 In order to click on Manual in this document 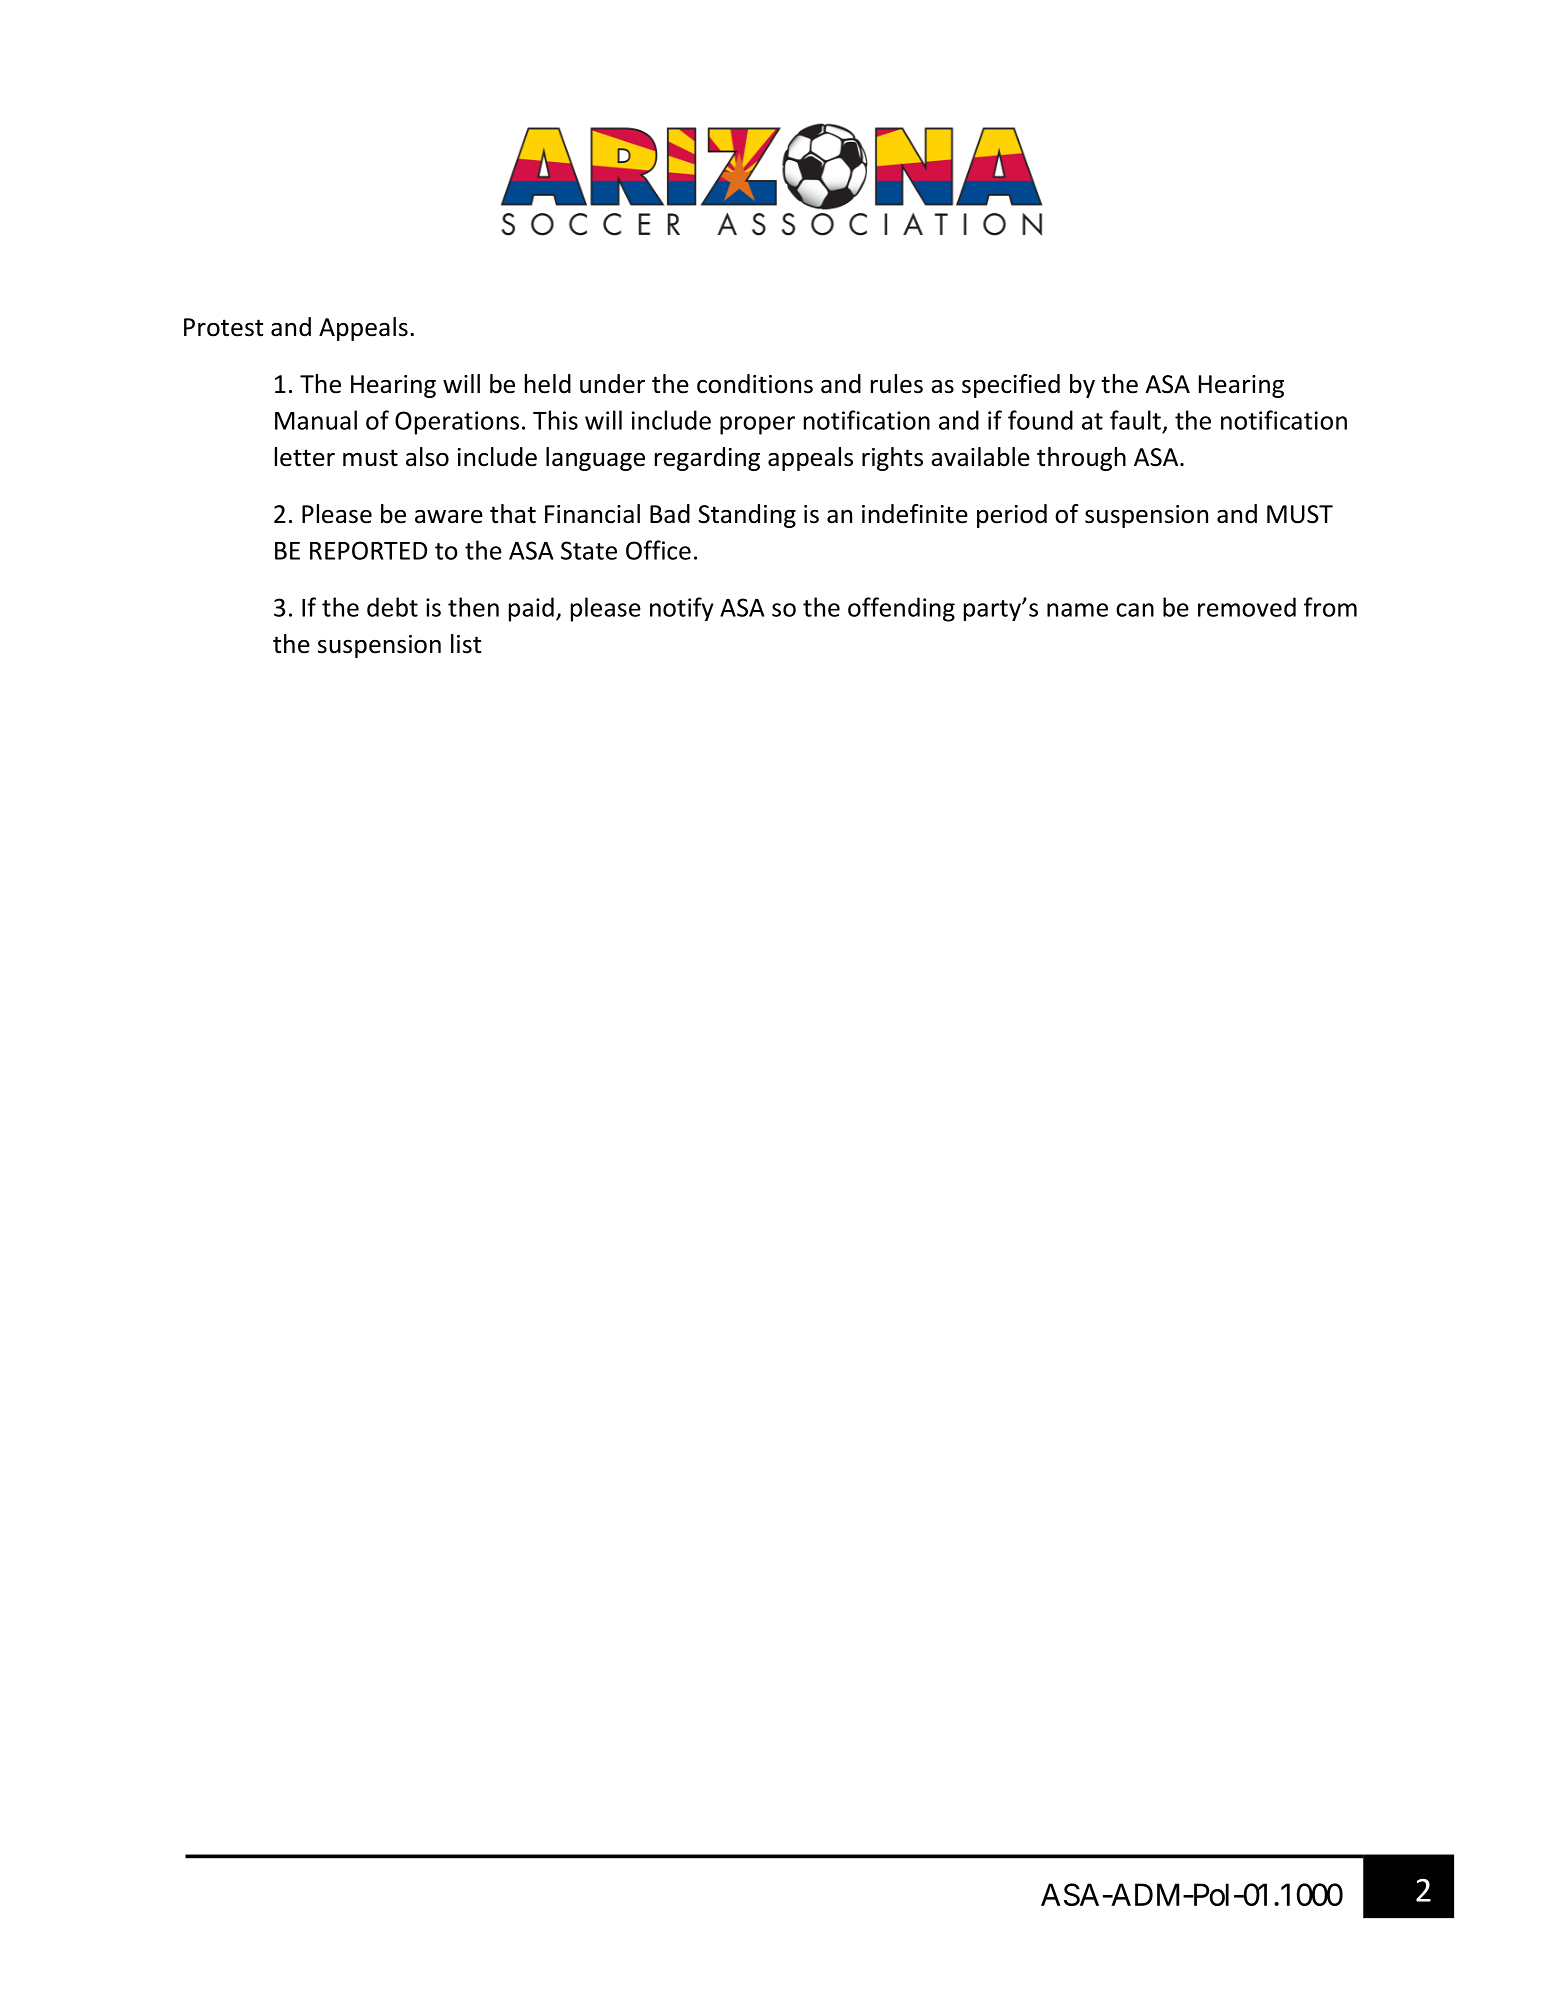, I will do `click(316, 420)`.
